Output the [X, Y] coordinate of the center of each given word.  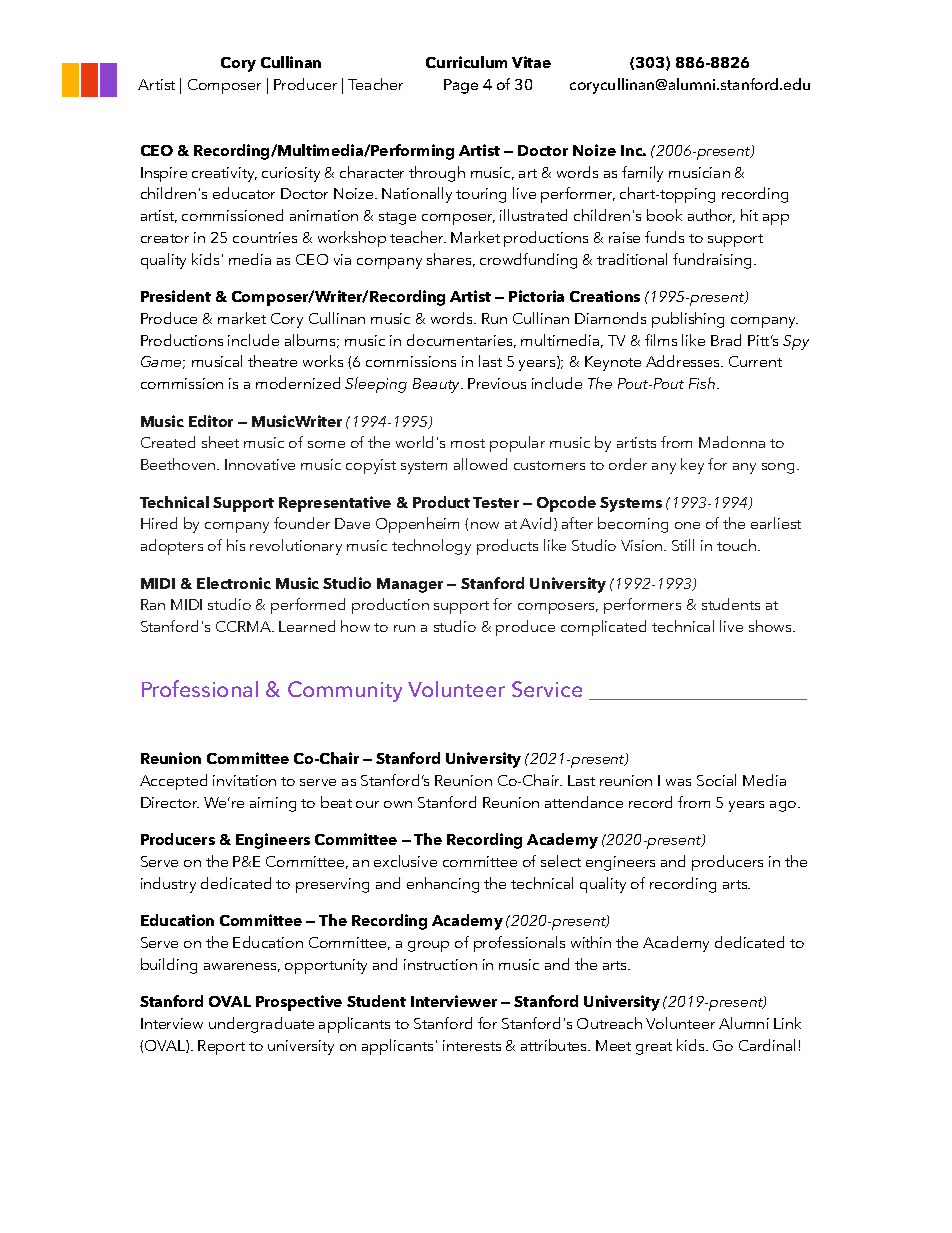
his [236, 545]
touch [738, 545]
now [485, 525]
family [642, 174]
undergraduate [261, 1025]
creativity [224, 174]
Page [461, 86]
